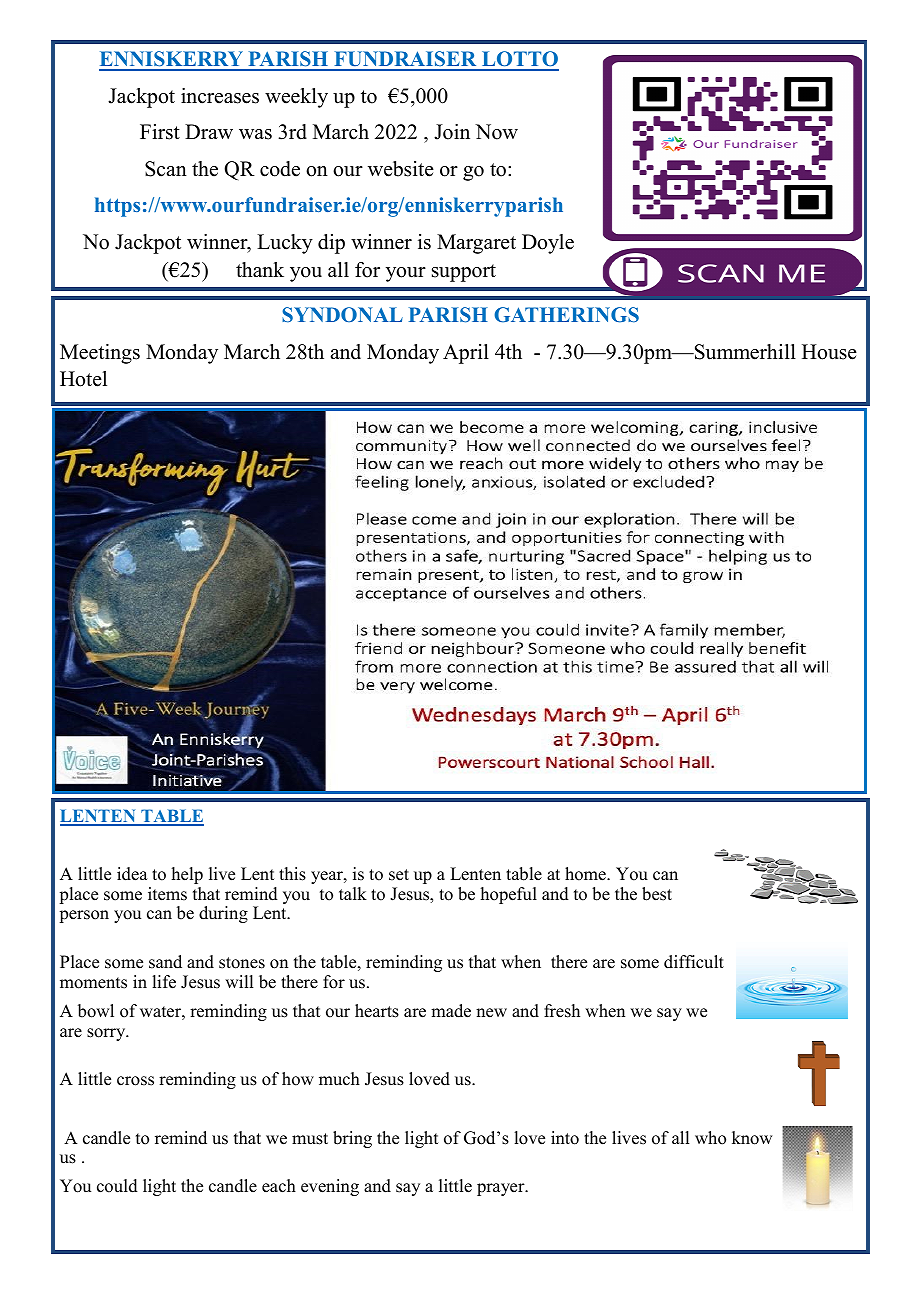 The width and height of the image is (924, 1308). Describe the element at coordinates (352, 1139) in the image. I see `bring` at that location.
